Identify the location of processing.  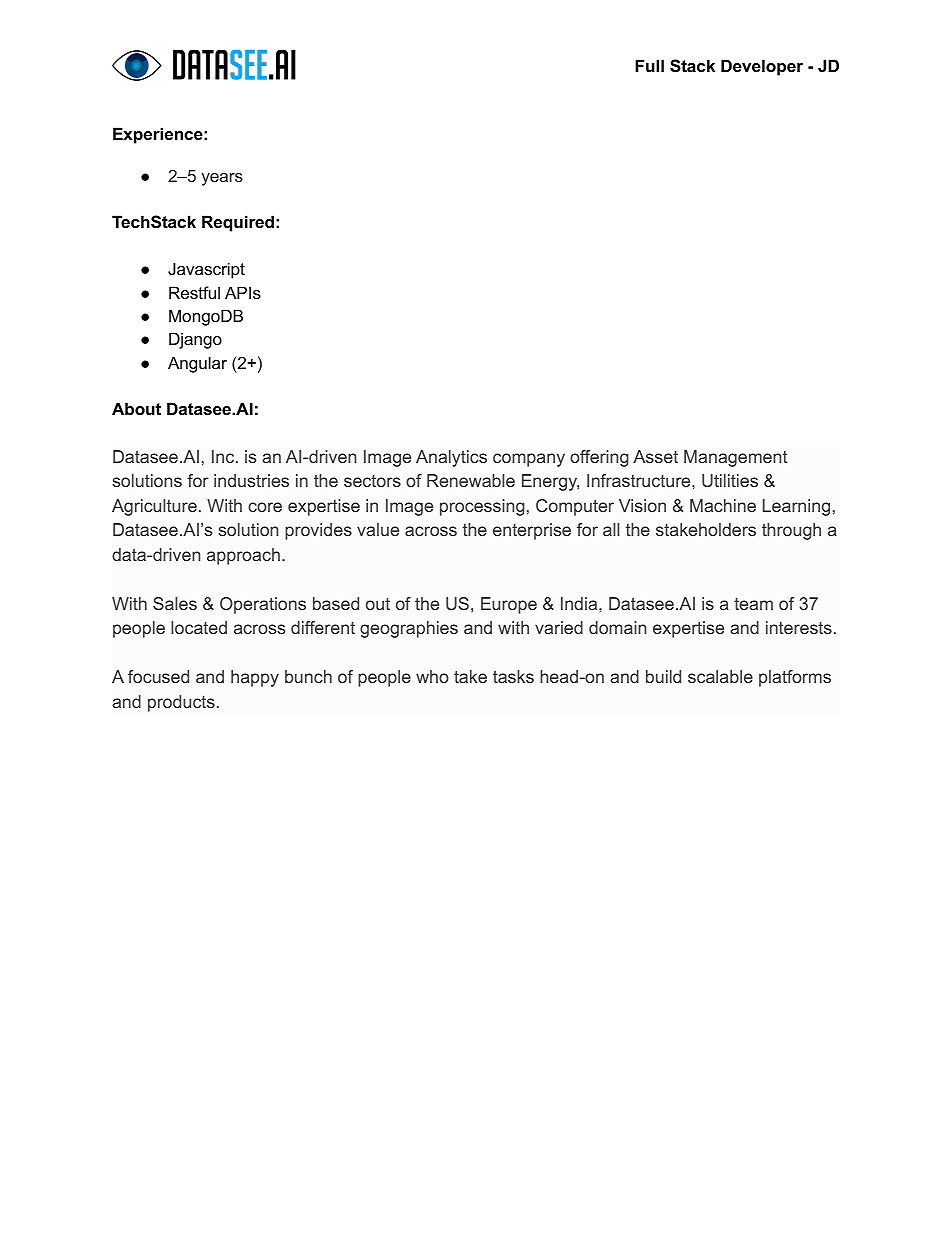
(482, 507).
